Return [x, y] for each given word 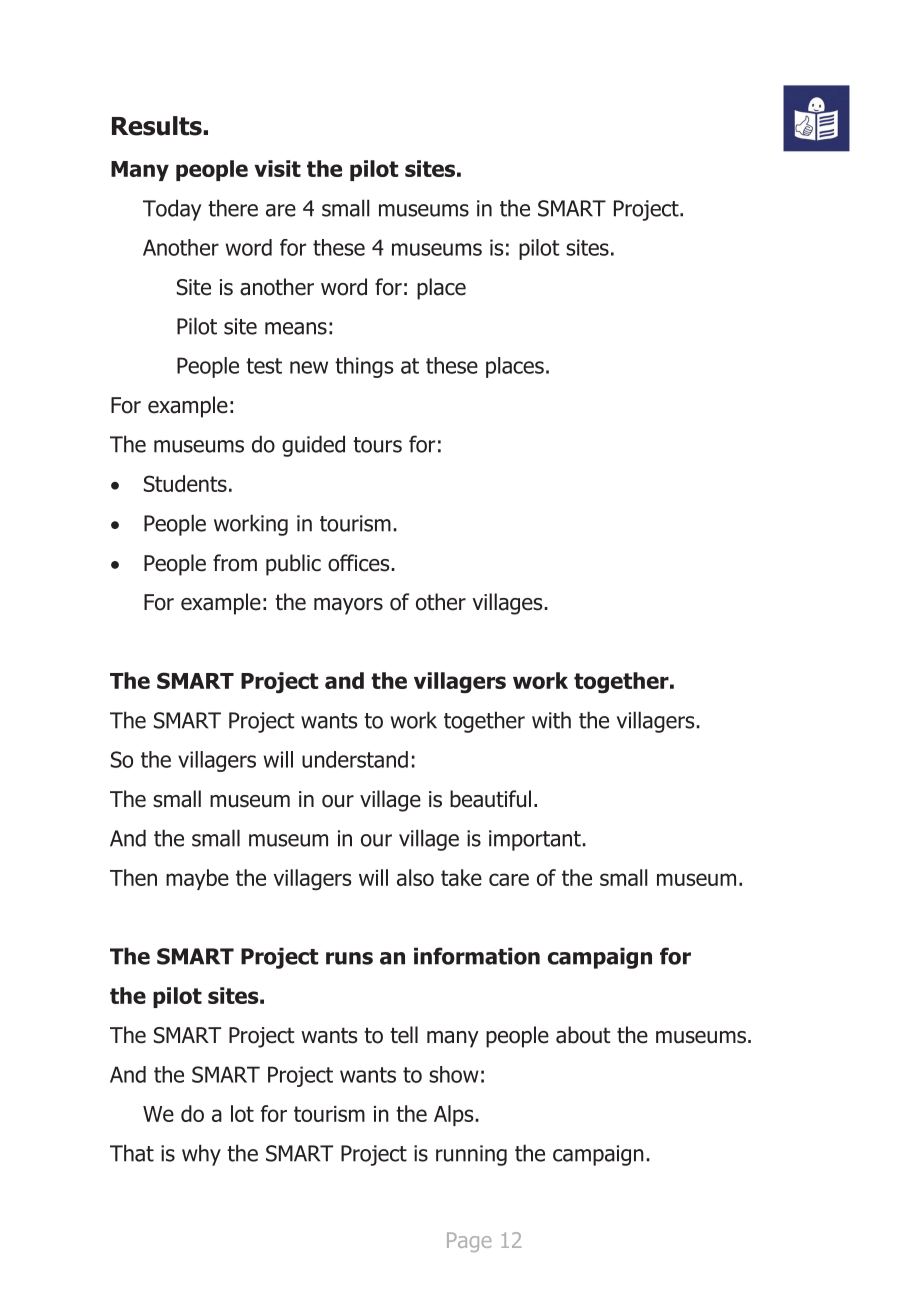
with [551, 720]
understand [355, 759]
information [477, 956]
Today [172, 210]
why [201, 1155]
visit [277, 168]
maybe [197, 879]
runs [349, 958]
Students [185, 483]
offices [360, 563]
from [235, 563]
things [364, 367]
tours [377, 445]
